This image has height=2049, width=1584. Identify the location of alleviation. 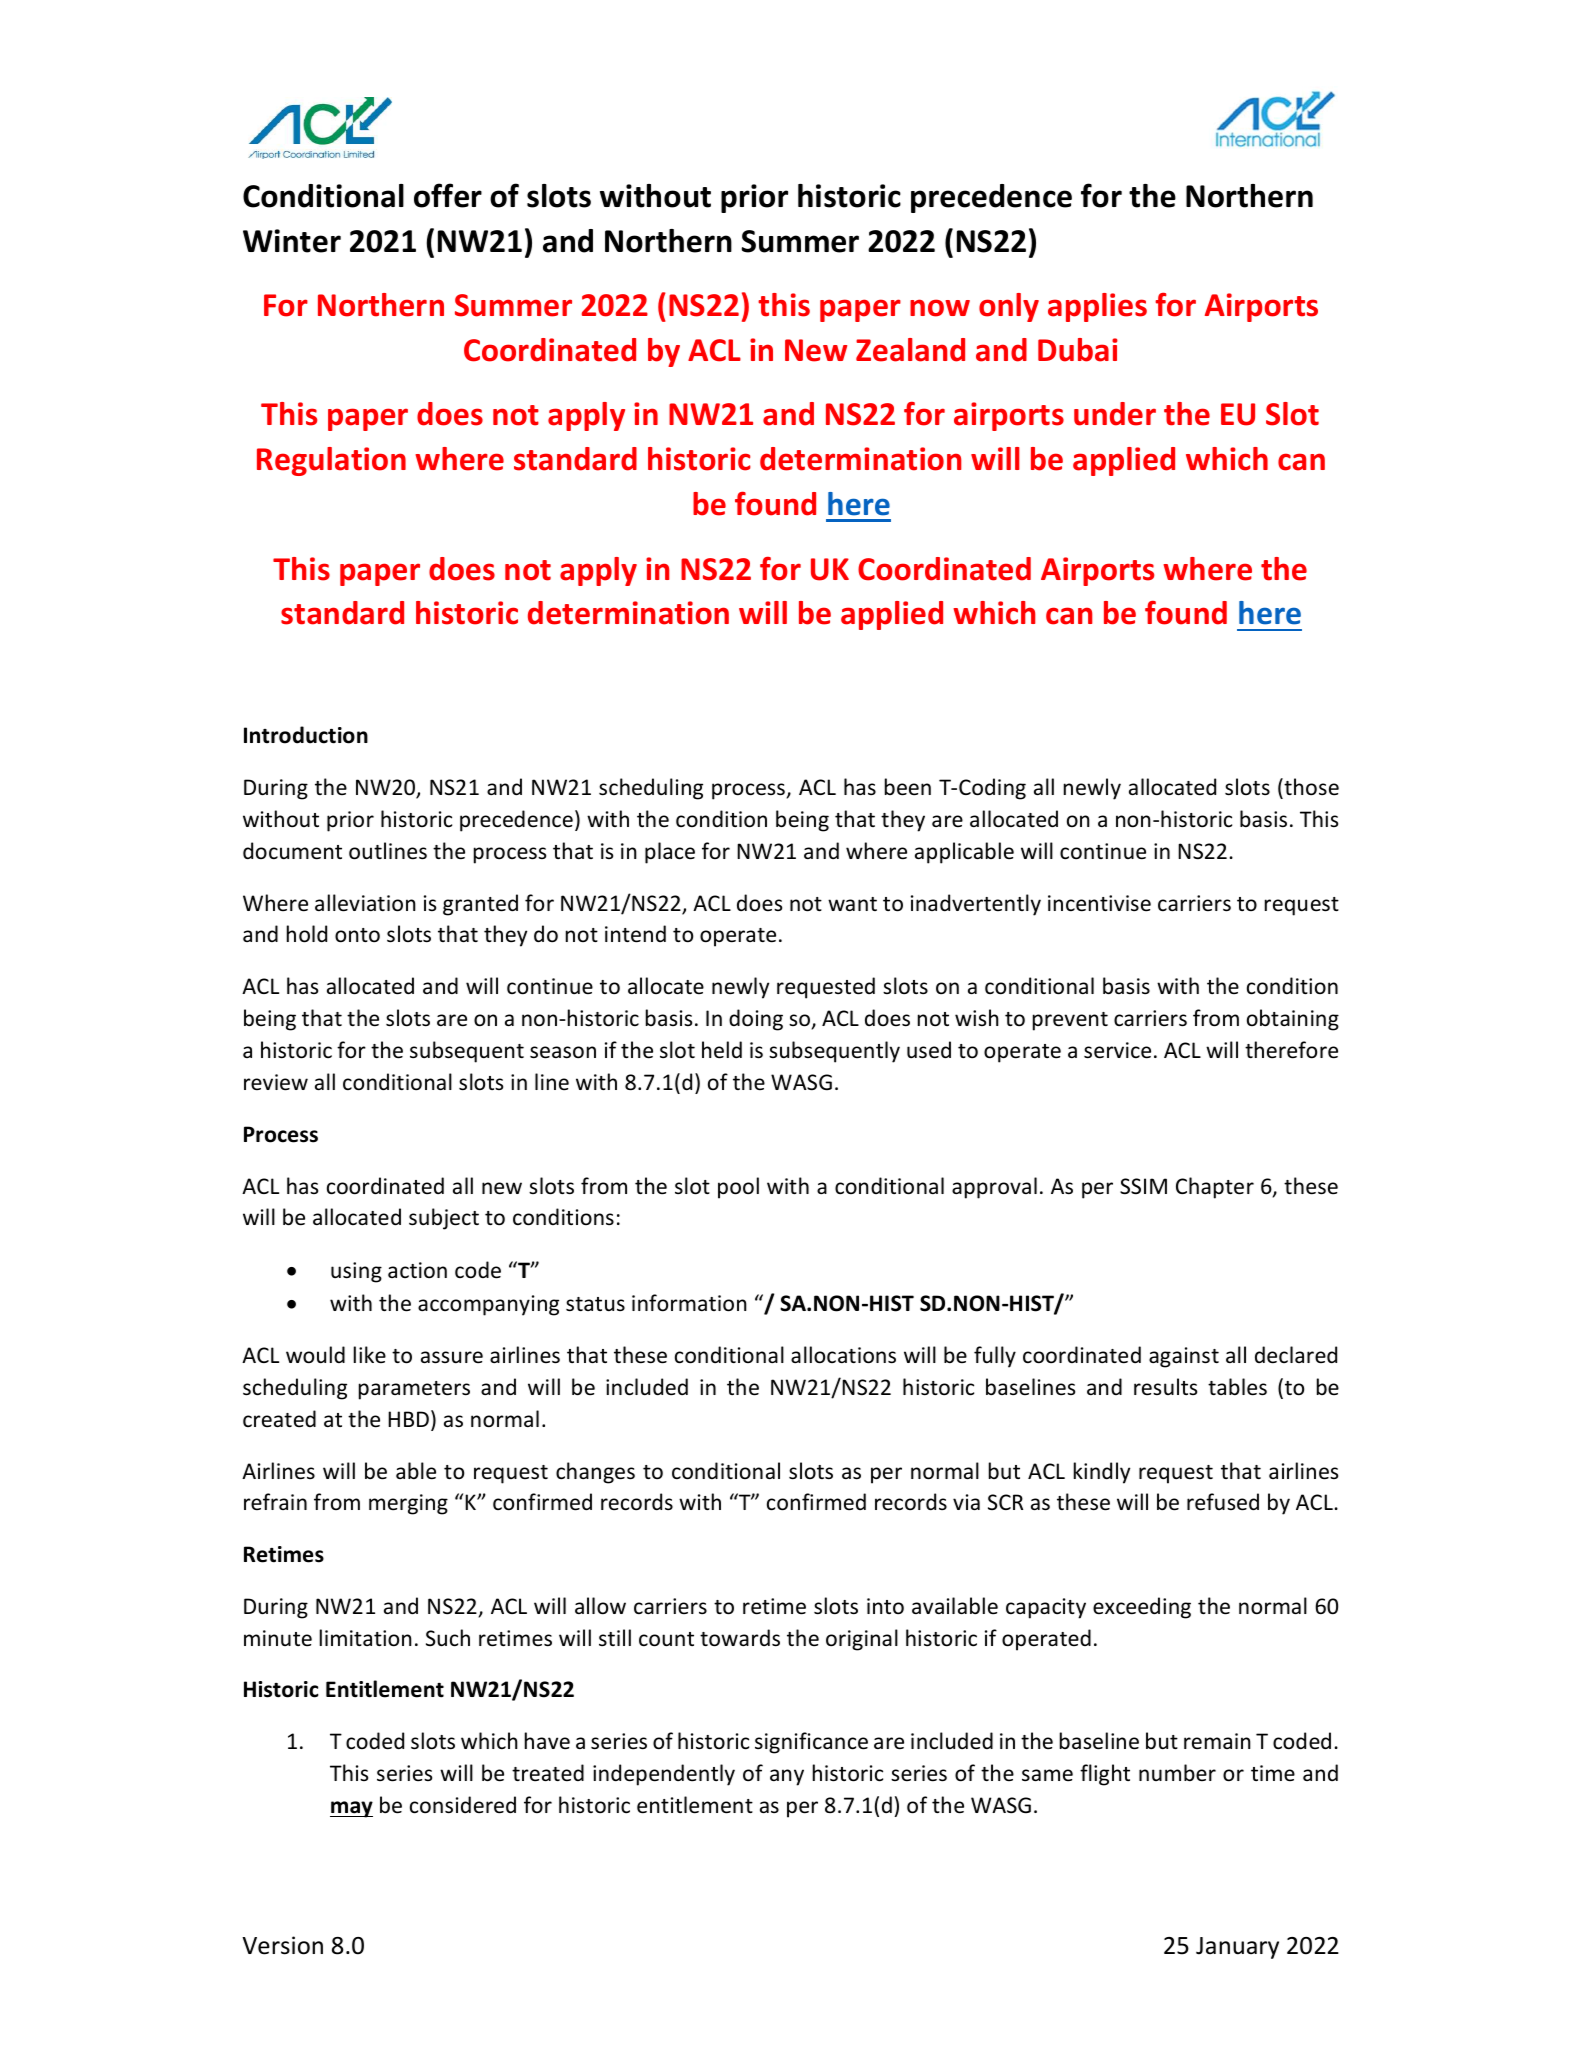
(365, 903).
